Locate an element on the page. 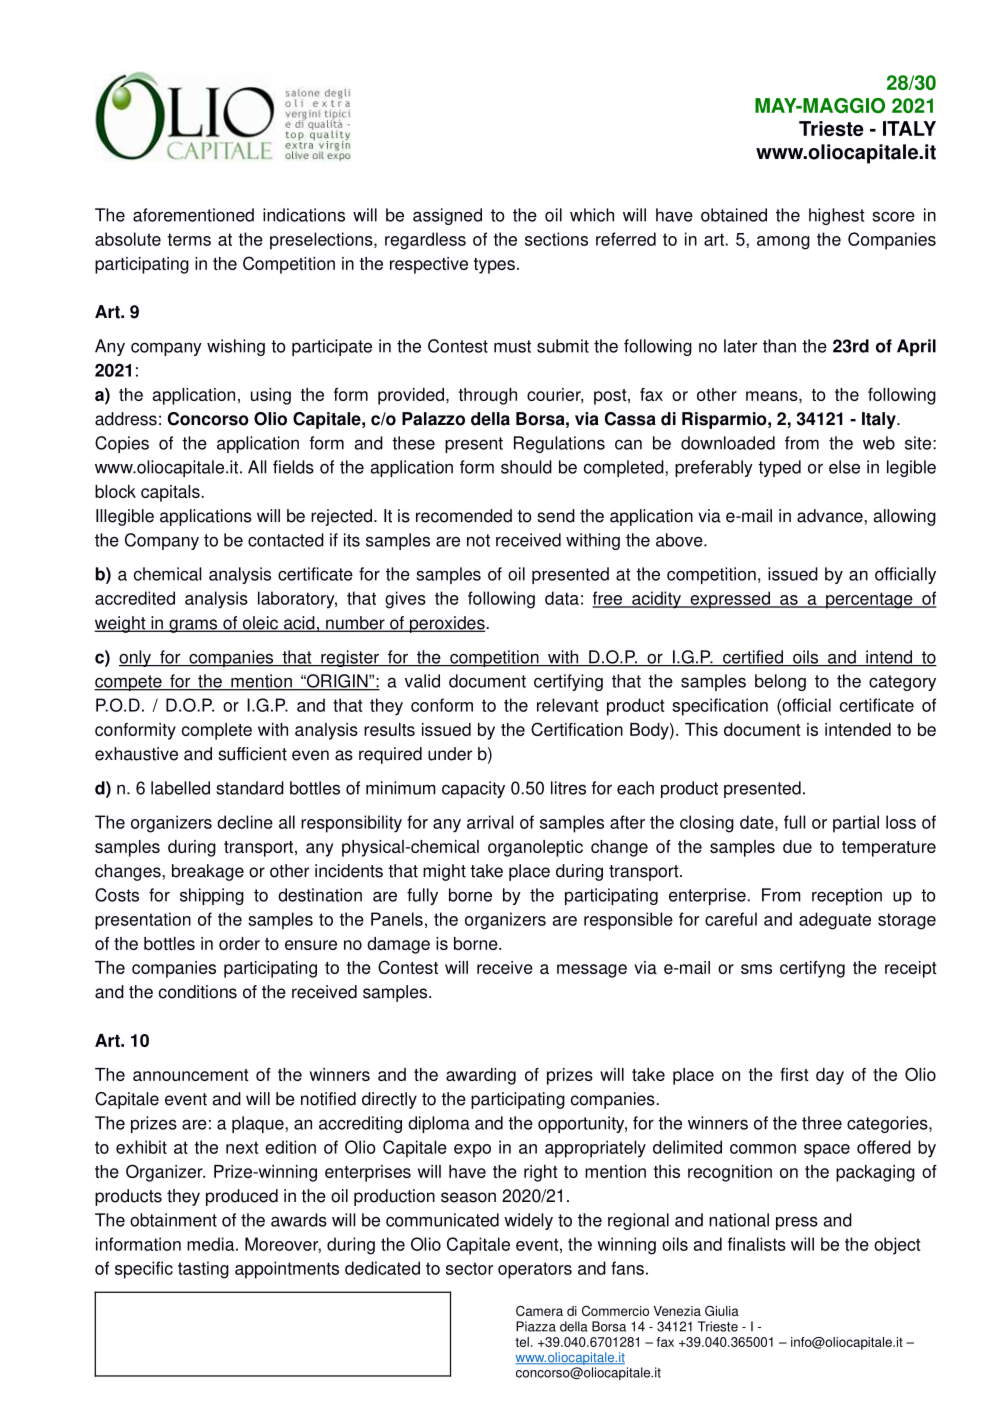 The height and width of the document is (1408, 995). order is located at coordinates (239, 943).
